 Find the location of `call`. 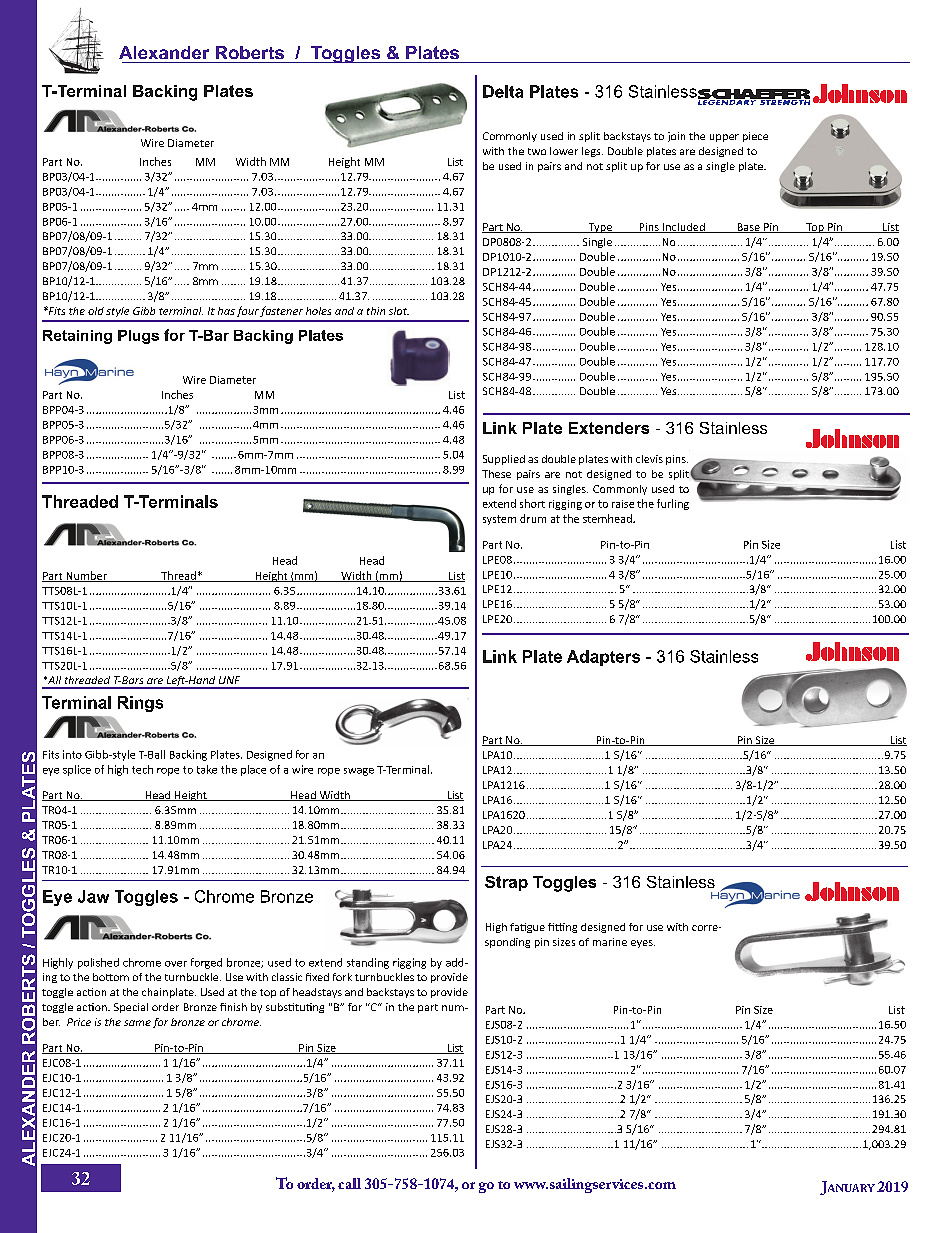

call is located at coordinates (349, 1183).
